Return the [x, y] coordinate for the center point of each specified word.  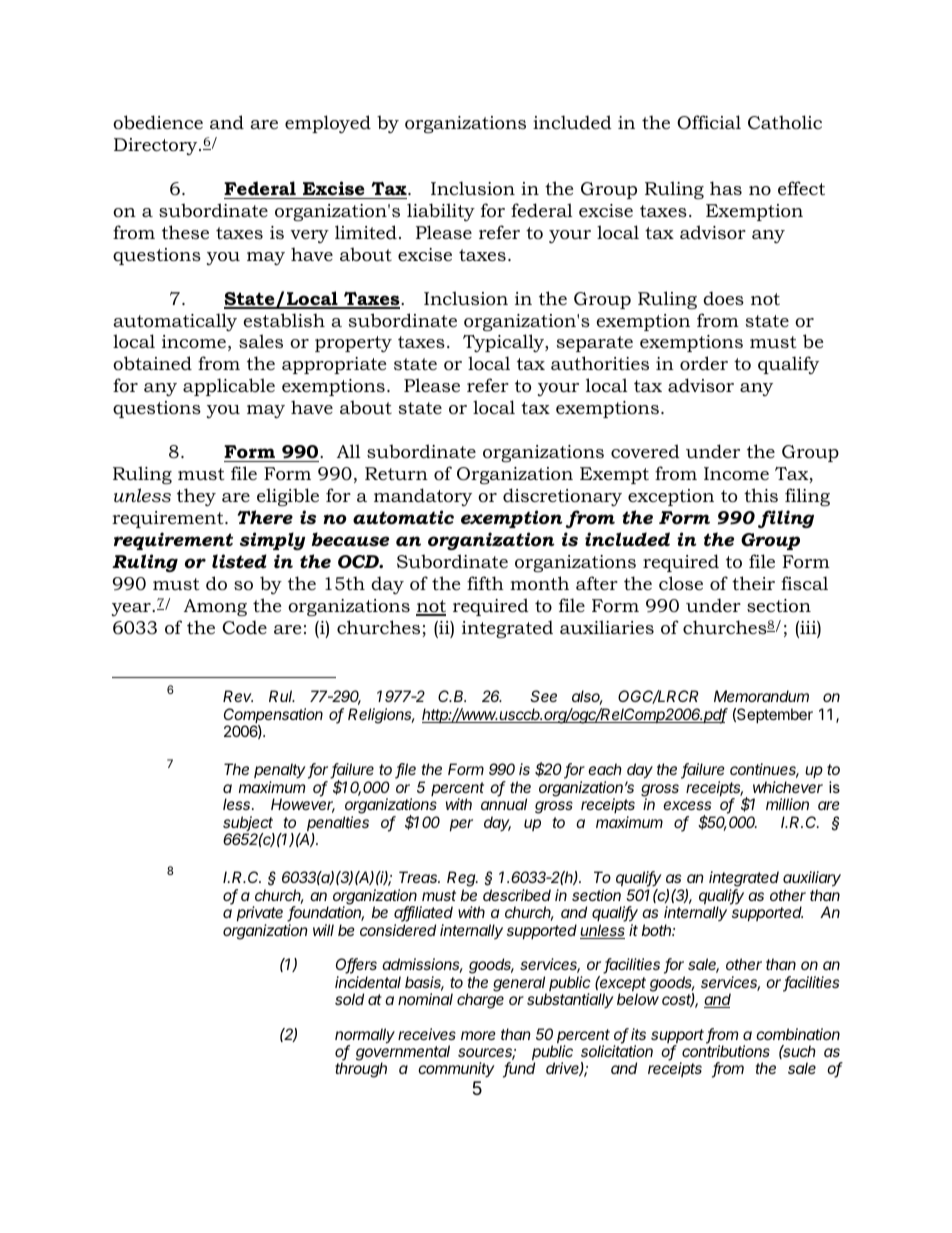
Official [709, 122]
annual [504, 804]
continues [764, 770]
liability [441, 212]
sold [349, 999]
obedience [158, 122]
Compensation [273, 717]
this [761, 495]
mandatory [423, 497]
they [196, 497]
